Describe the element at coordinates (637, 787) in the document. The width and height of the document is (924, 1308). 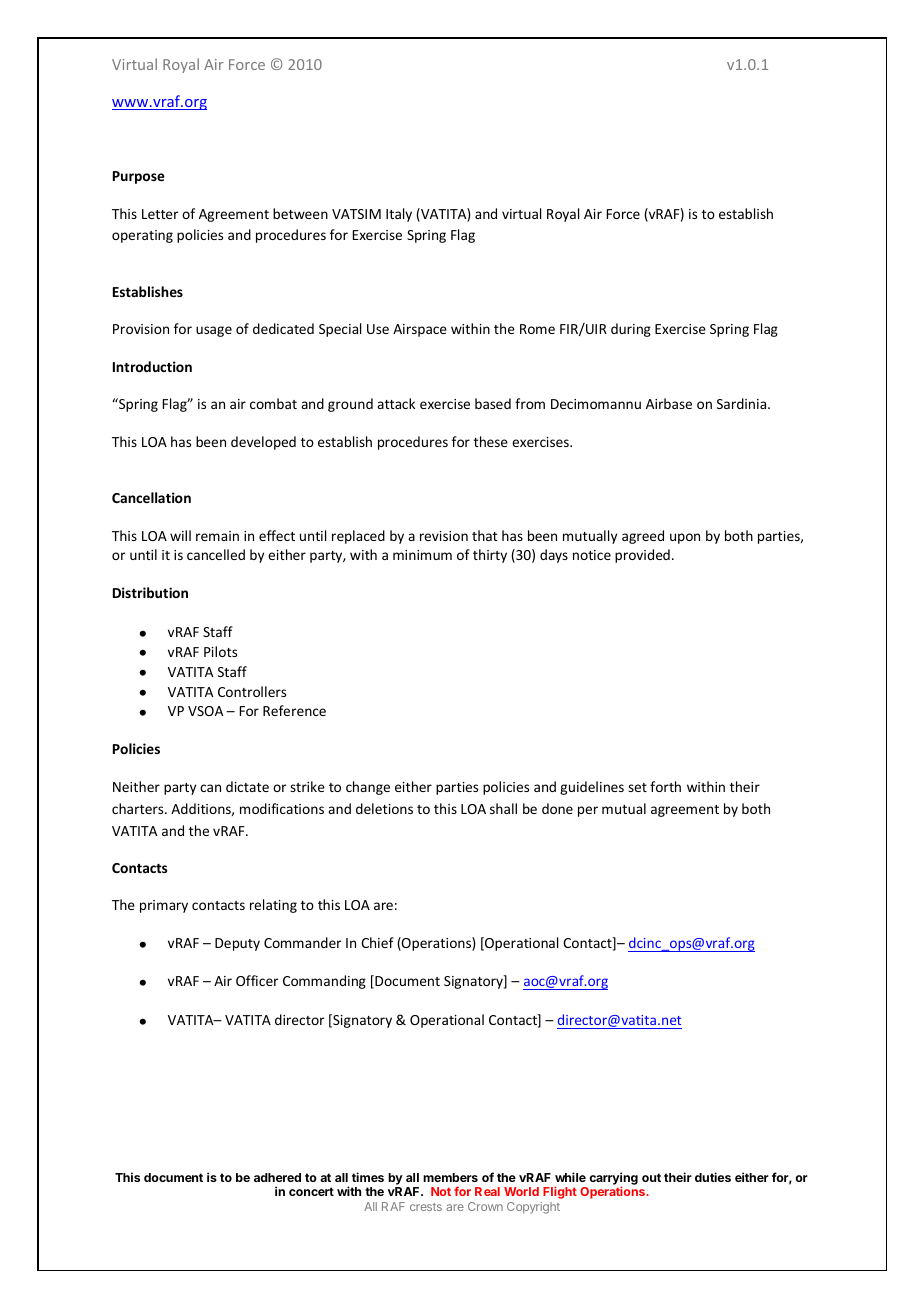
I see `set` at that location.
